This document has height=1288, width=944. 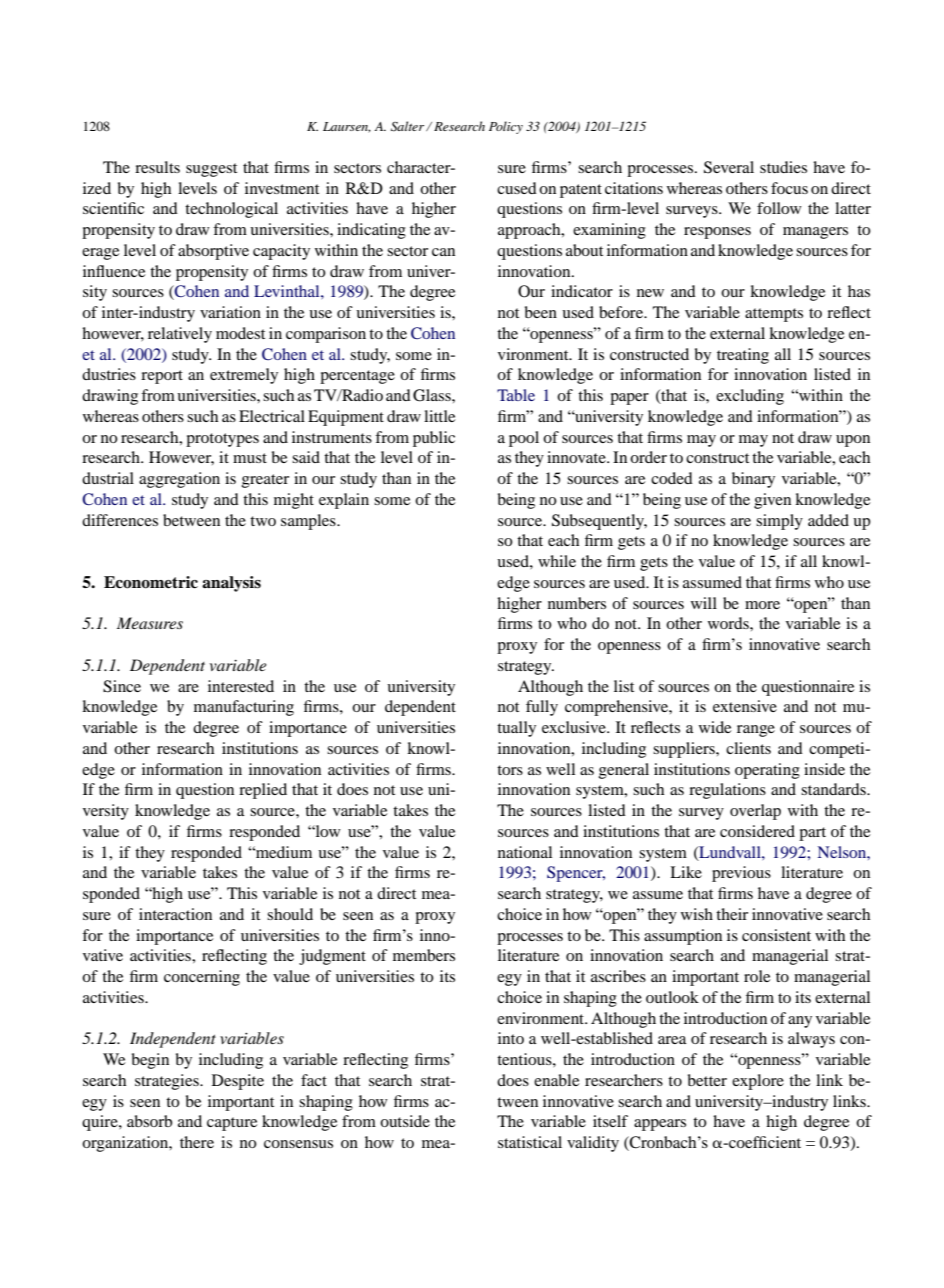 What do you see at coordinates (250, 458) in the document?
I see `must` at bounding box center [250, 458].
